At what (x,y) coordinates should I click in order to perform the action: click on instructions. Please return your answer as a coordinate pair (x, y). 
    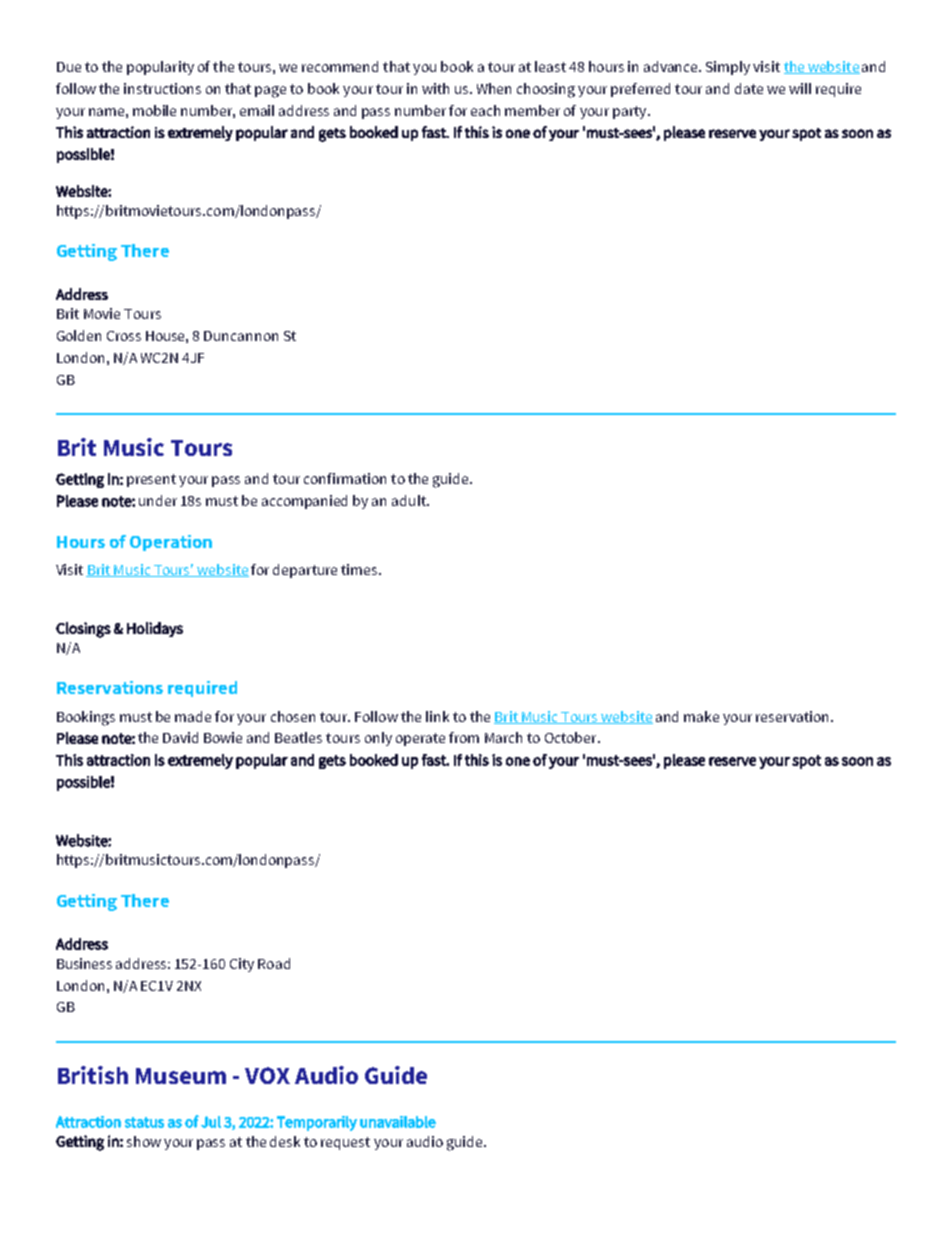
    Looking at the image, I should click on (162, 88).
